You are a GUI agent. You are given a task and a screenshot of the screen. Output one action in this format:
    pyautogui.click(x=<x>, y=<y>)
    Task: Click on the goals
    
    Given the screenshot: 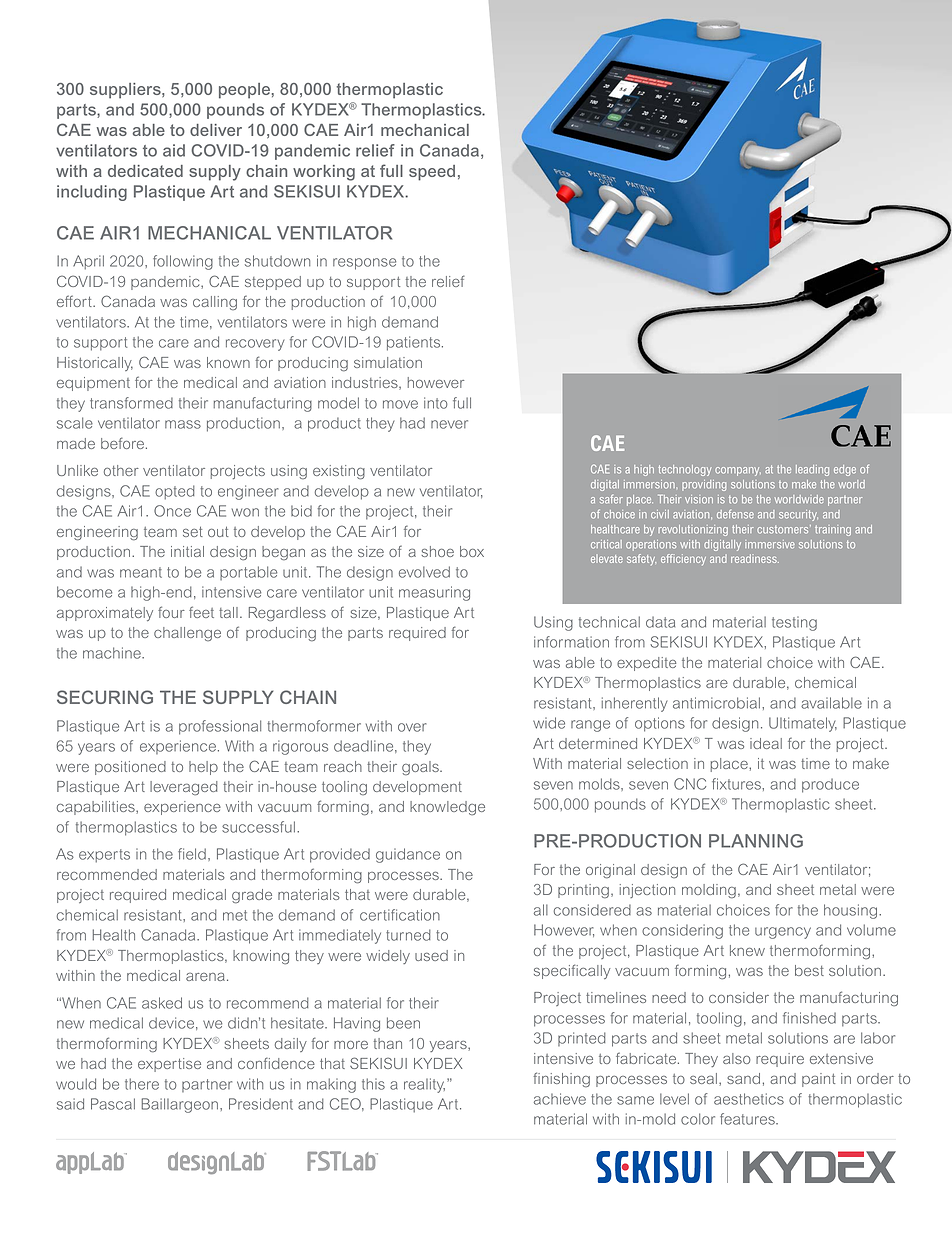 What is the action you would take?
    pyautogui.click(x=421, y=768)
